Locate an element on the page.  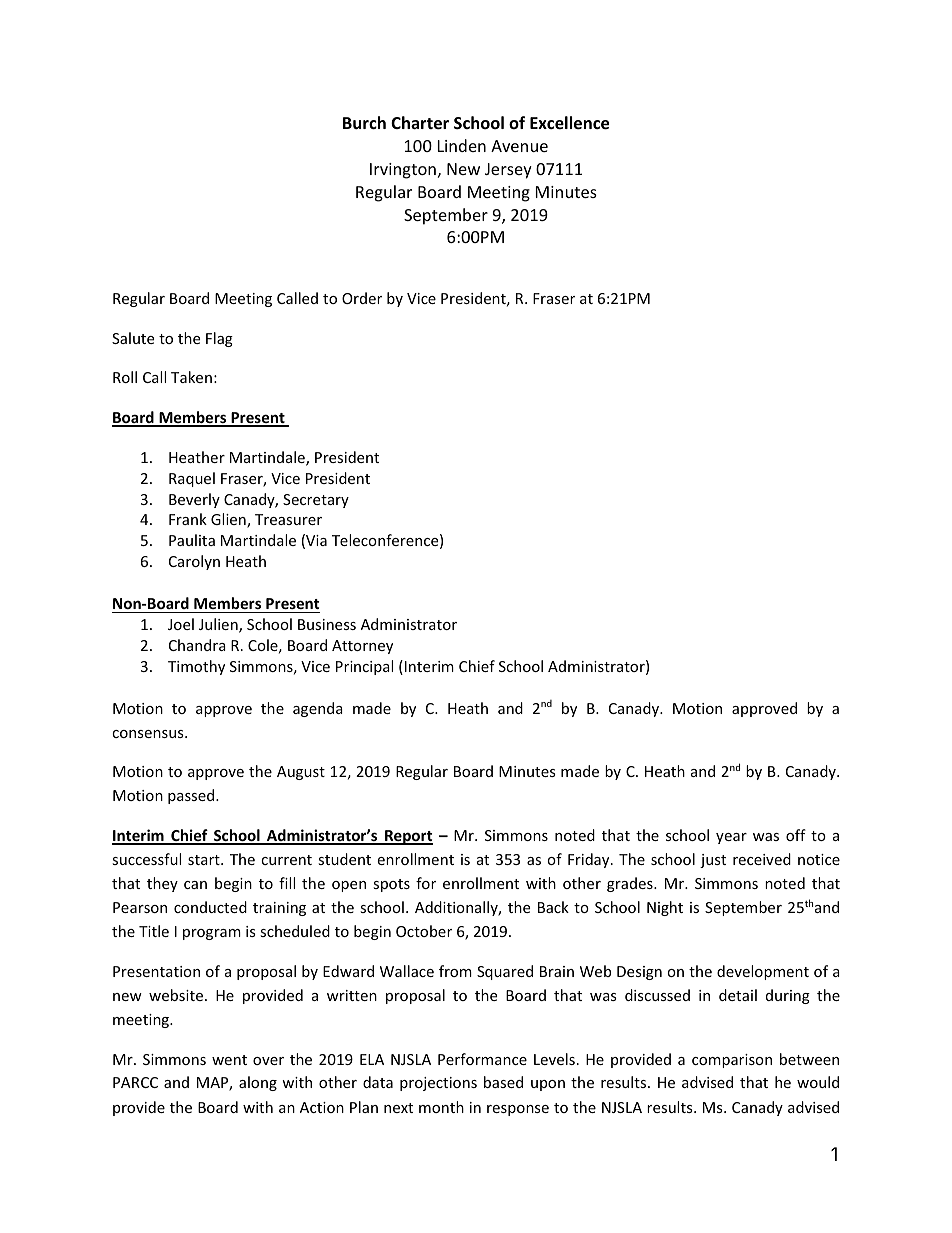
Jersey is located at coordinates (508, 171).
